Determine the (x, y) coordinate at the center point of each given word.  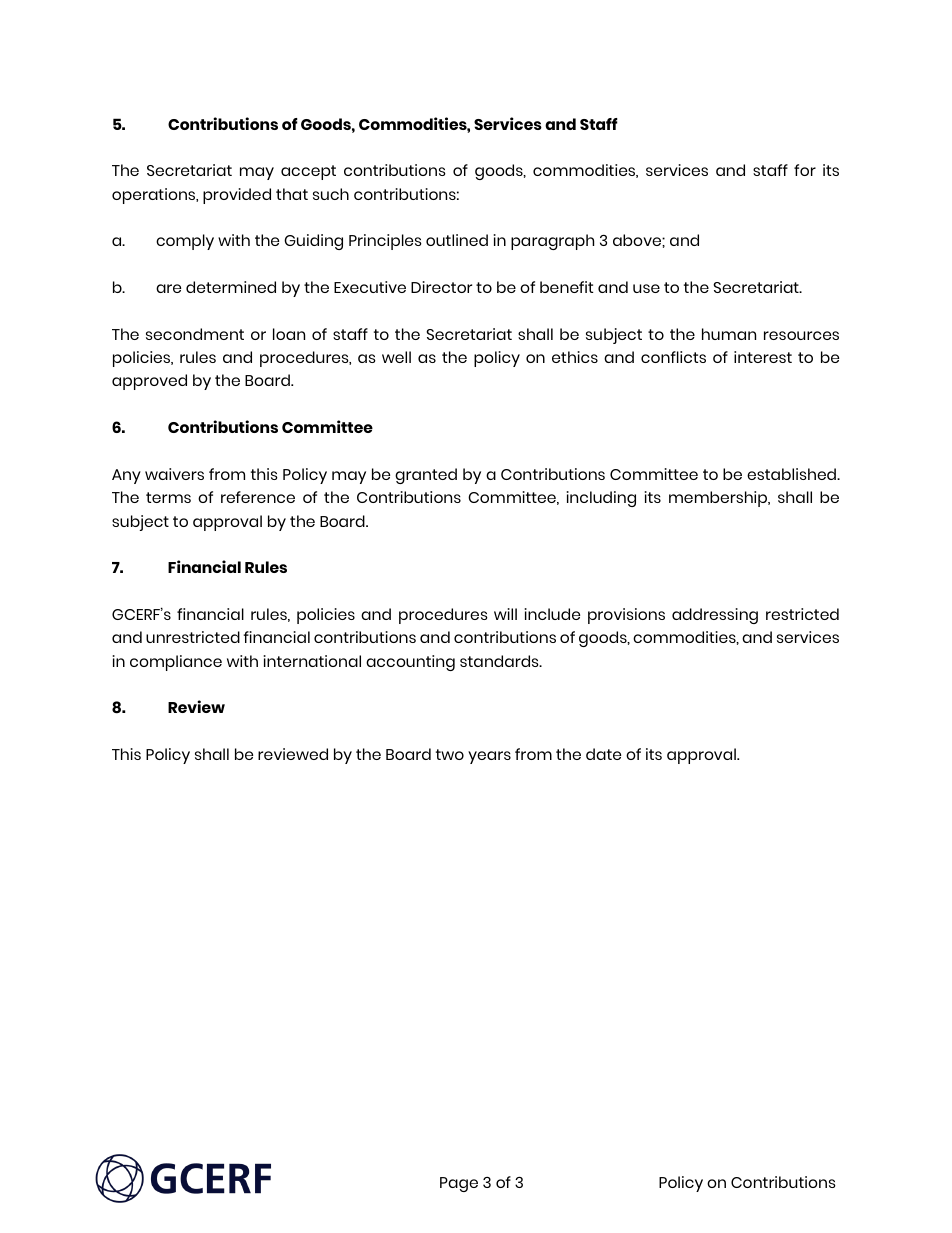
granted (426, 476)
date (603, 754)
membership (719, 499)
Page (459, 1184)
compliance (176, 663)
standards (500, 661)
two (450, 754)
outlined (457, 240)
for (805, 170)
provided (237, 196)
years (489, 757)
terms (168, 497)
